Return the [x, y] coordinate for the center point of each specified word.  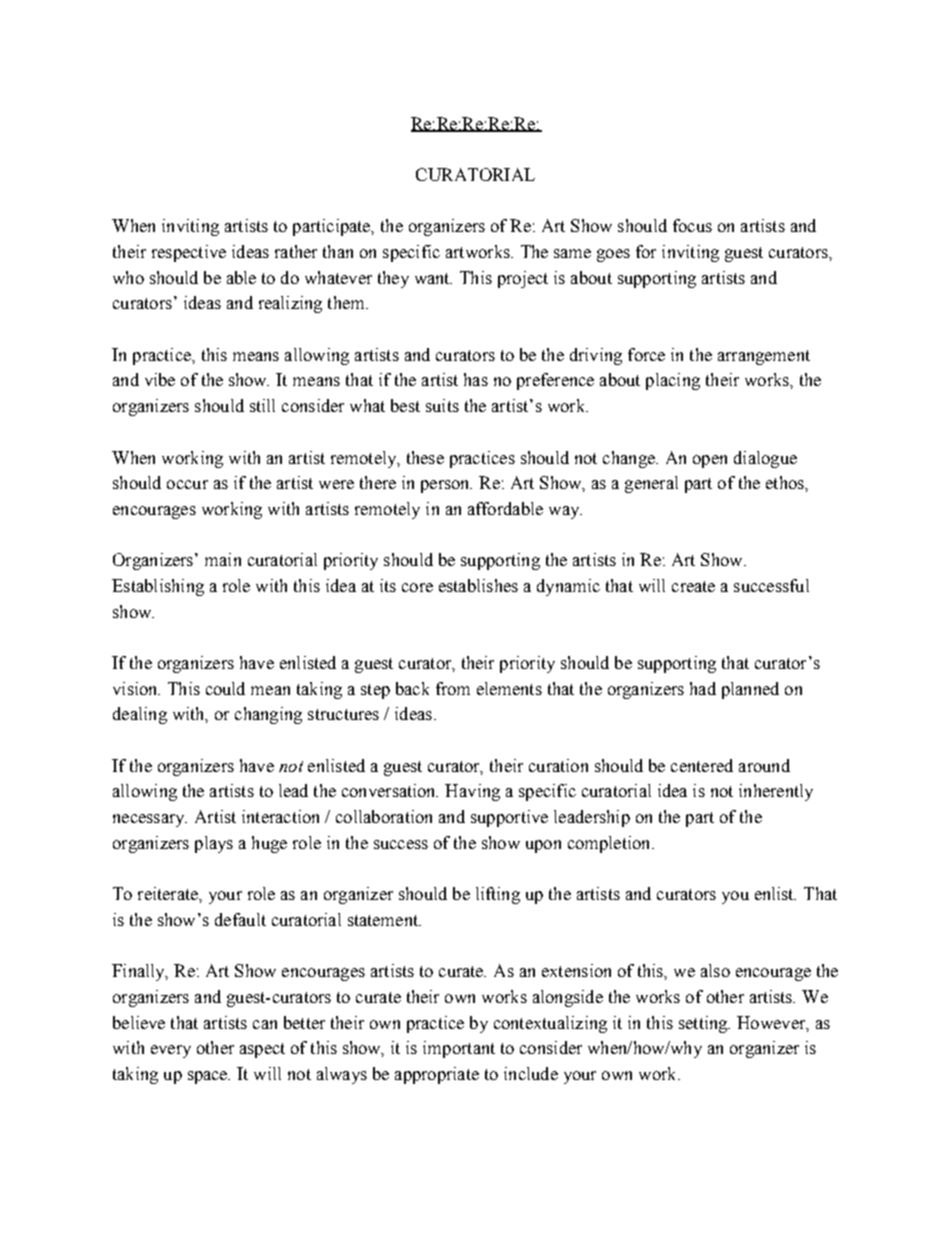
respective [189, 253]
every [171, 1051]
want [433, 278]
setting [704, 1024]
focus [692, 225]
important [459, 1049]
